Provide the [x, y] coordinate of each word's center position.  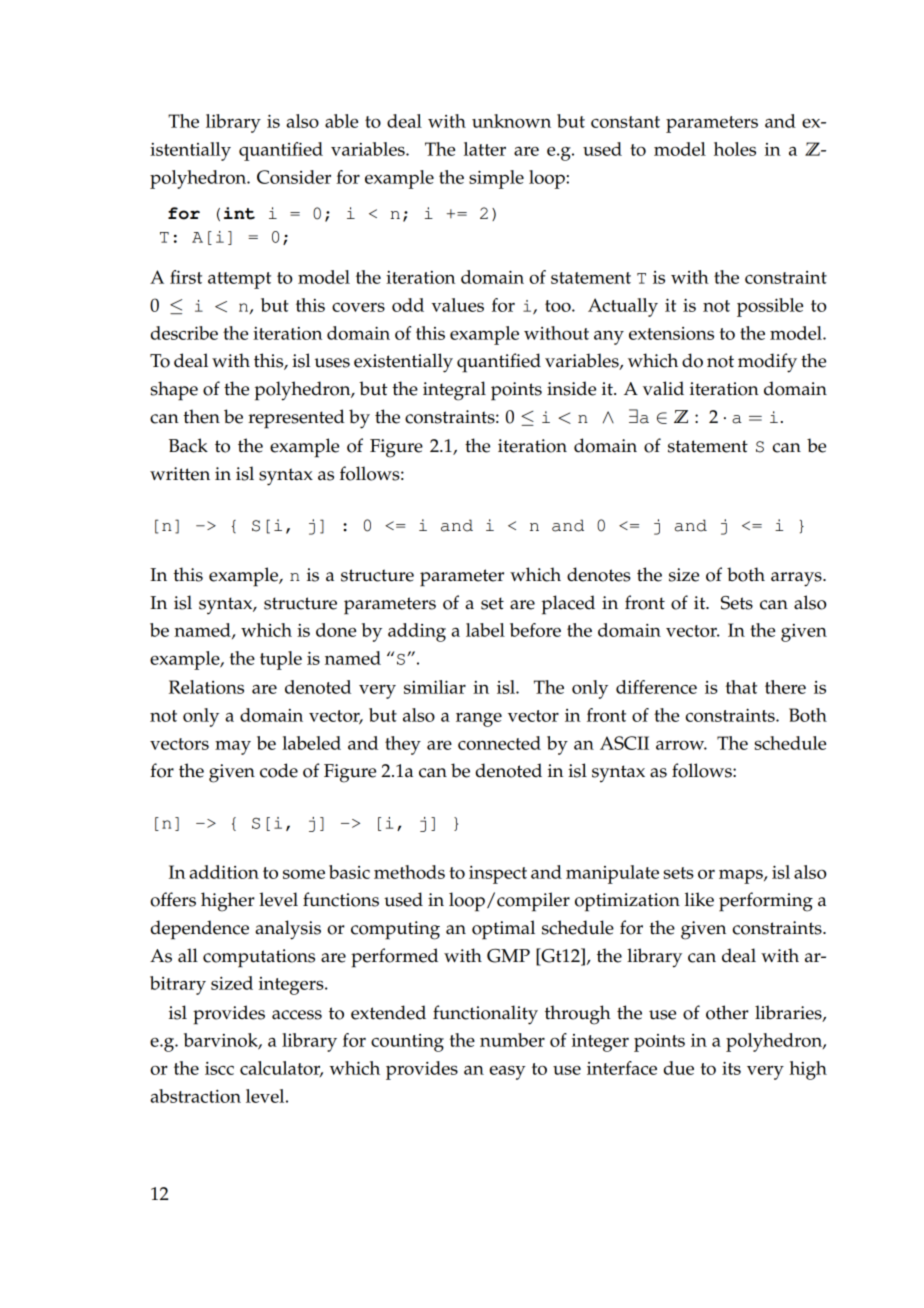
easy [507, 1072]
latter [485, 149]
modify [767, 363]
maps [742, 876]
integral [454, 391]
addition [224, 872]
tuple [281, 660]
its [731, 1068]
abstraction [195, 1096]
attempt [239, 280]
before [535, 630]
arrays [797, 579]
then [201, 416]
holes [735, 149]
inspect [498, 875]
